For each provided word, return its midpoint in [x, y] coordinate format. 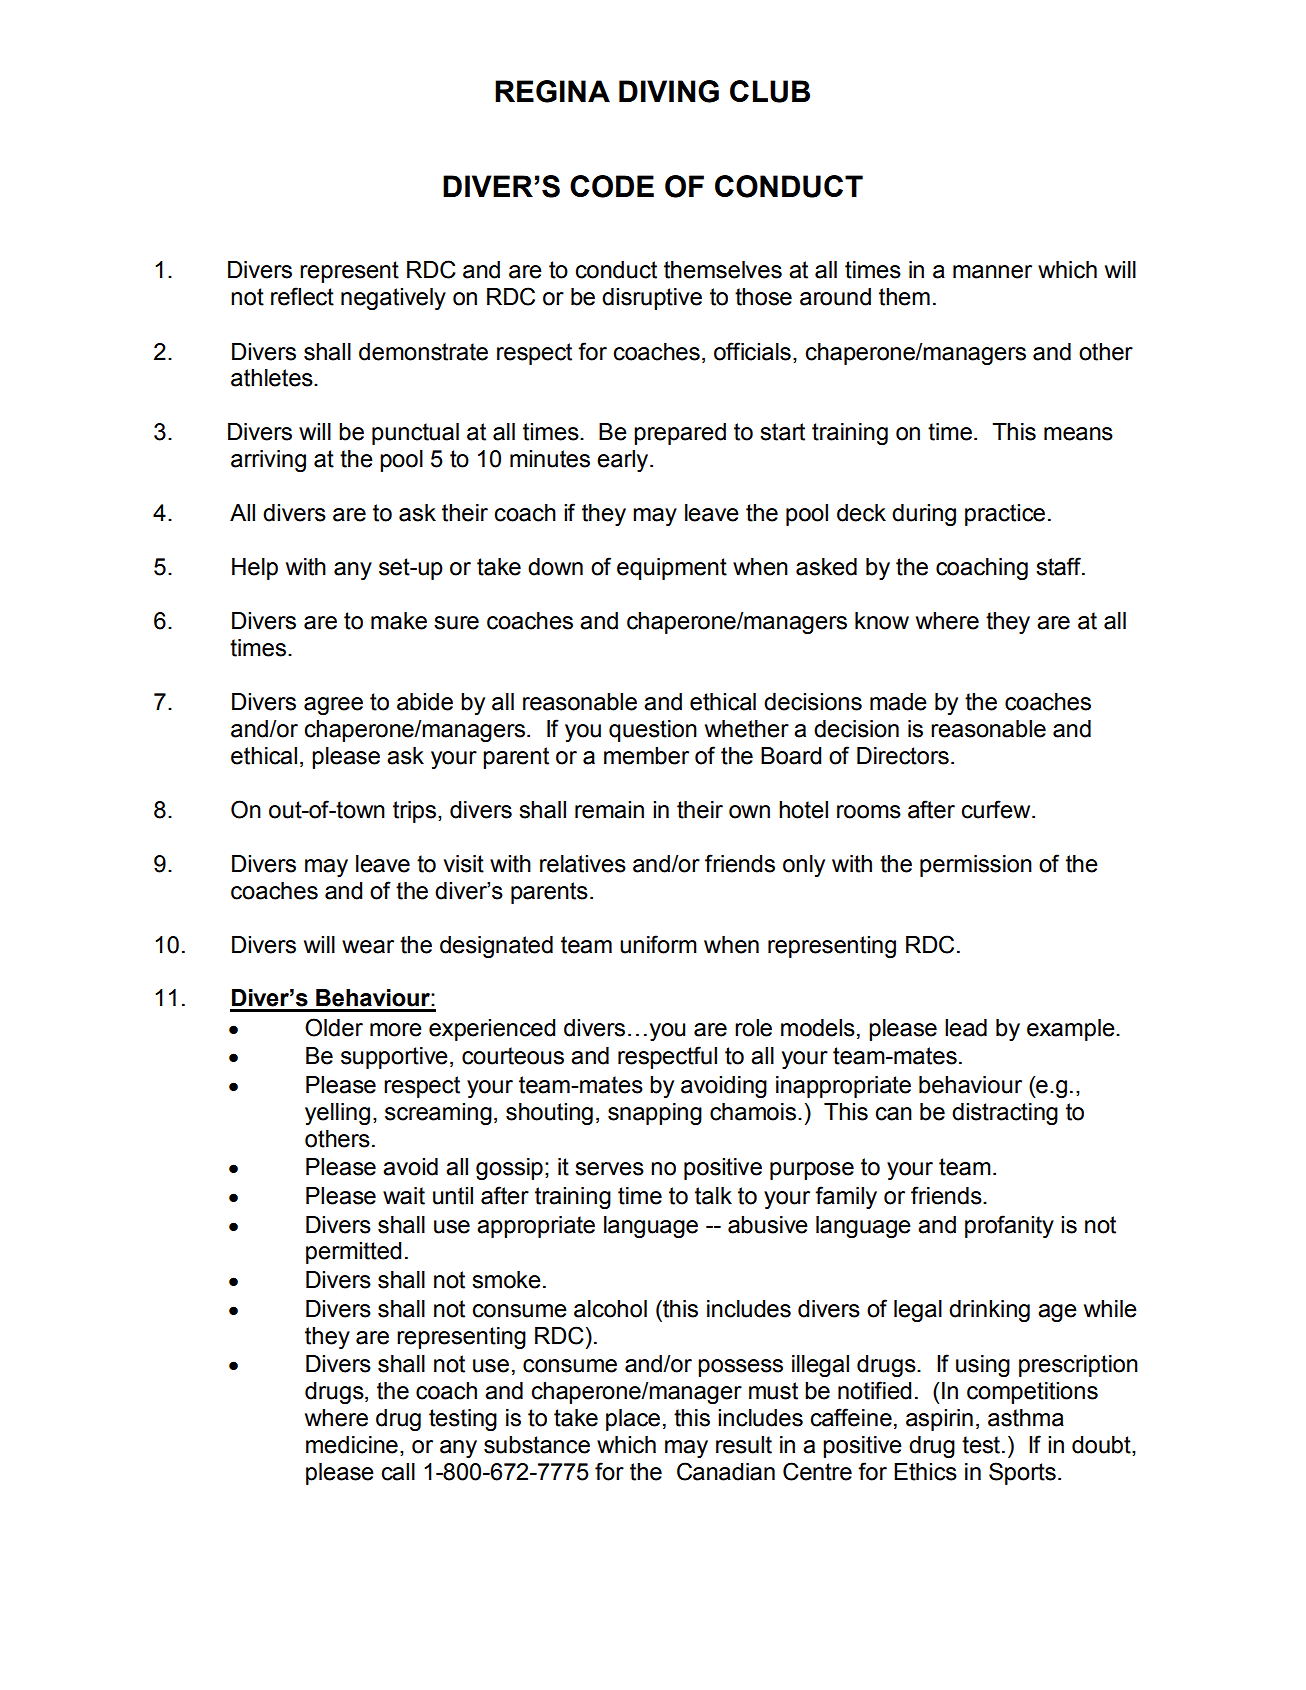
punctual [415, 434]
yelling [337, 1114]
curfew [997, 809]
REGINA [552, 91]
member [646, 756]
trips [414, 812]
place [633, 1420]
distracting [1005, 1114]
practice [1005, 515]
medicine [352, 1445]
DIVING [669, 91]
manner [992, 272]
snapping [655, 1114]
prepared [680, 434]
